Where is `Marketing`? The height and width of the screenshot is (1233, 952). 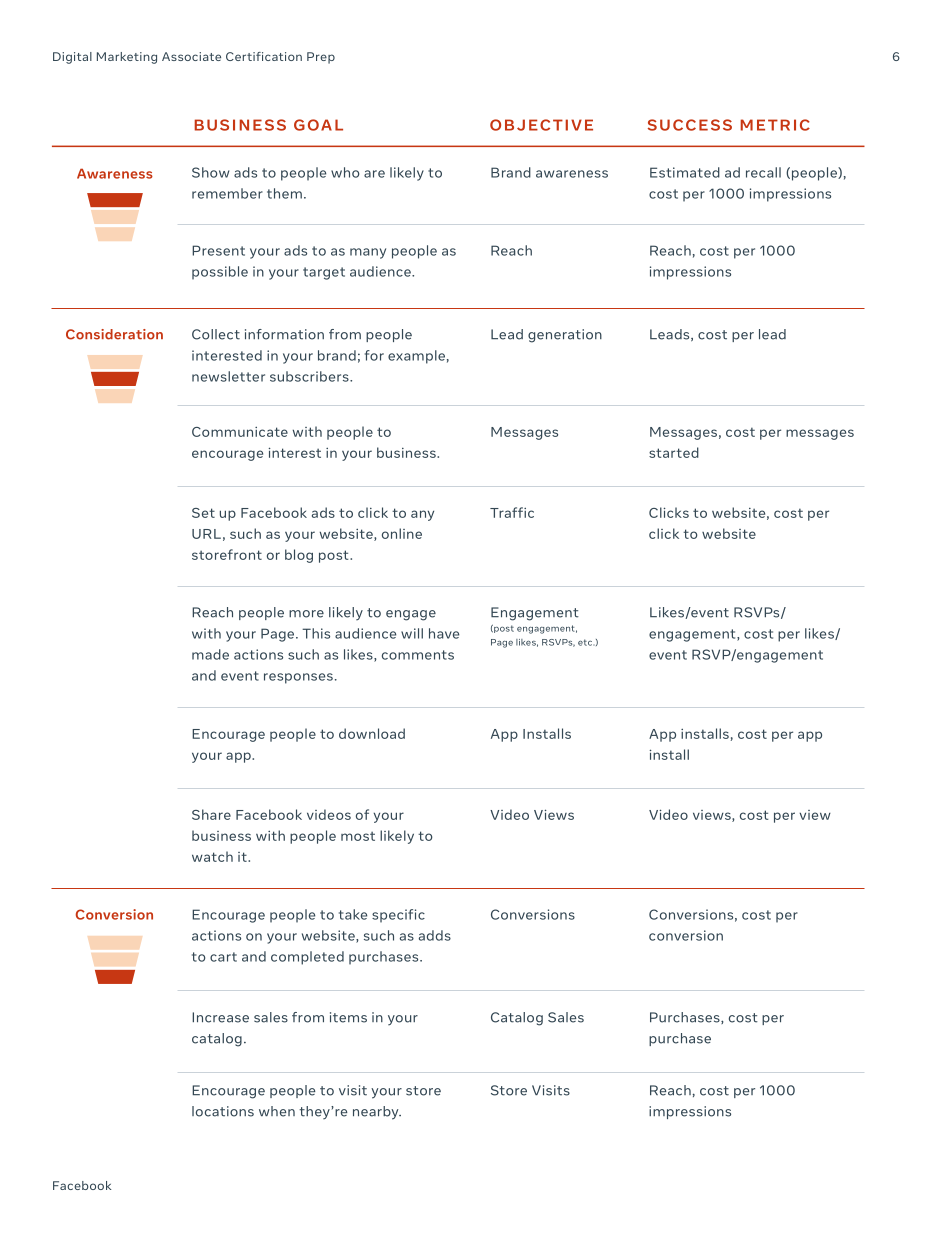
Marketing is located at coordinates (127, 58).
